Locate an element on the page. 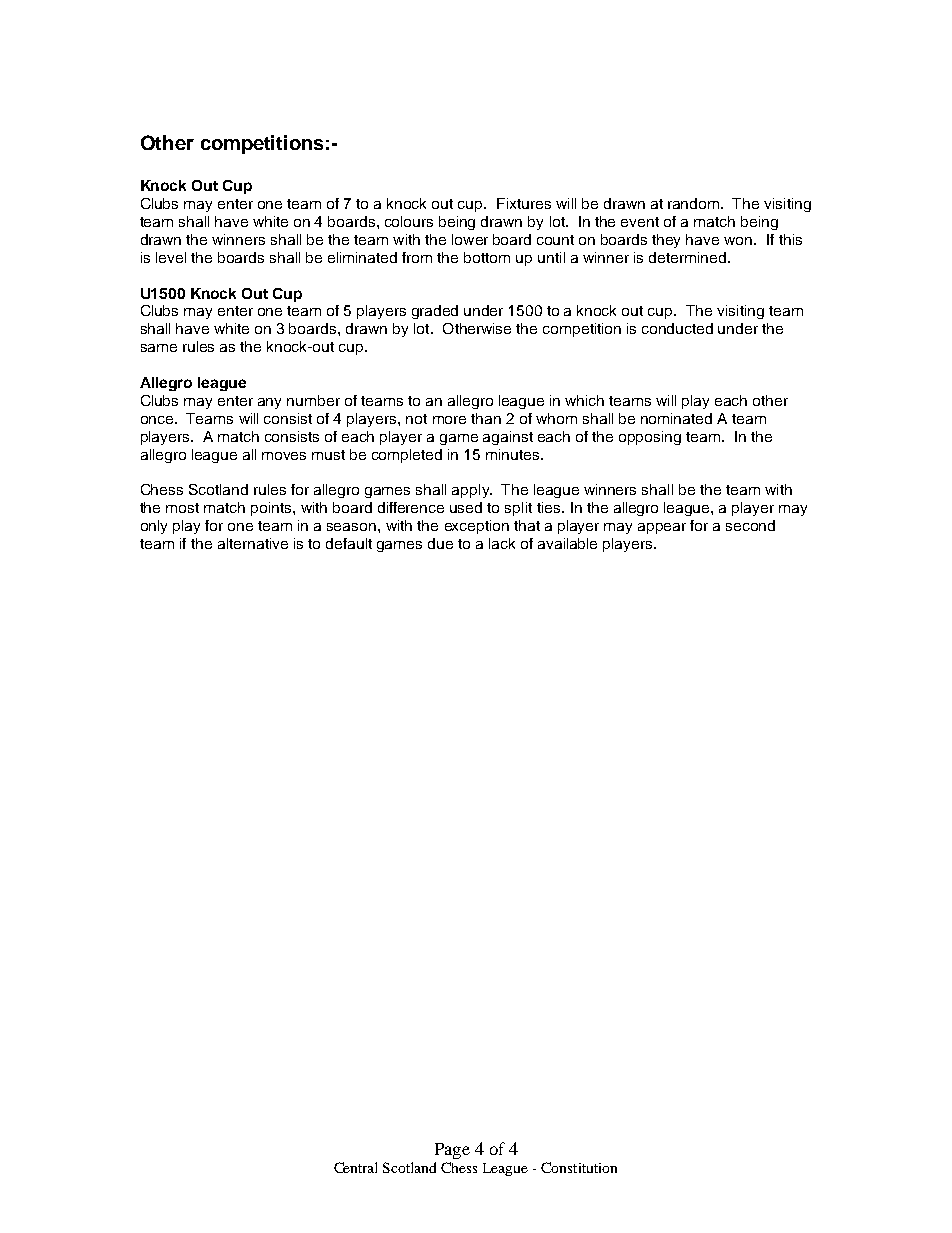 This image has width=952, height=1233. lower is located at coordinates (470, 239).
